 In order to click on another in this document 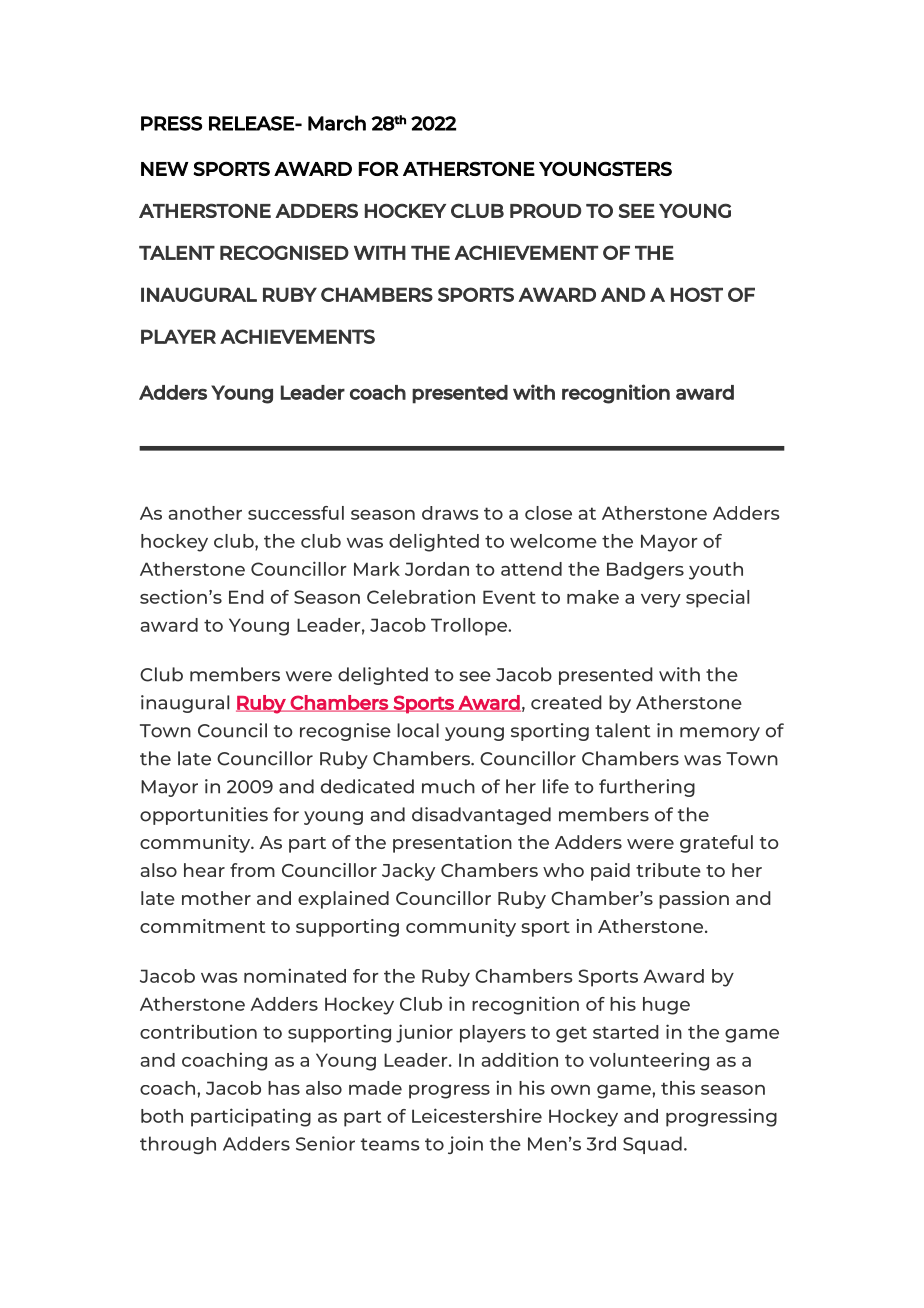, I will do `click(205, 513)`.
